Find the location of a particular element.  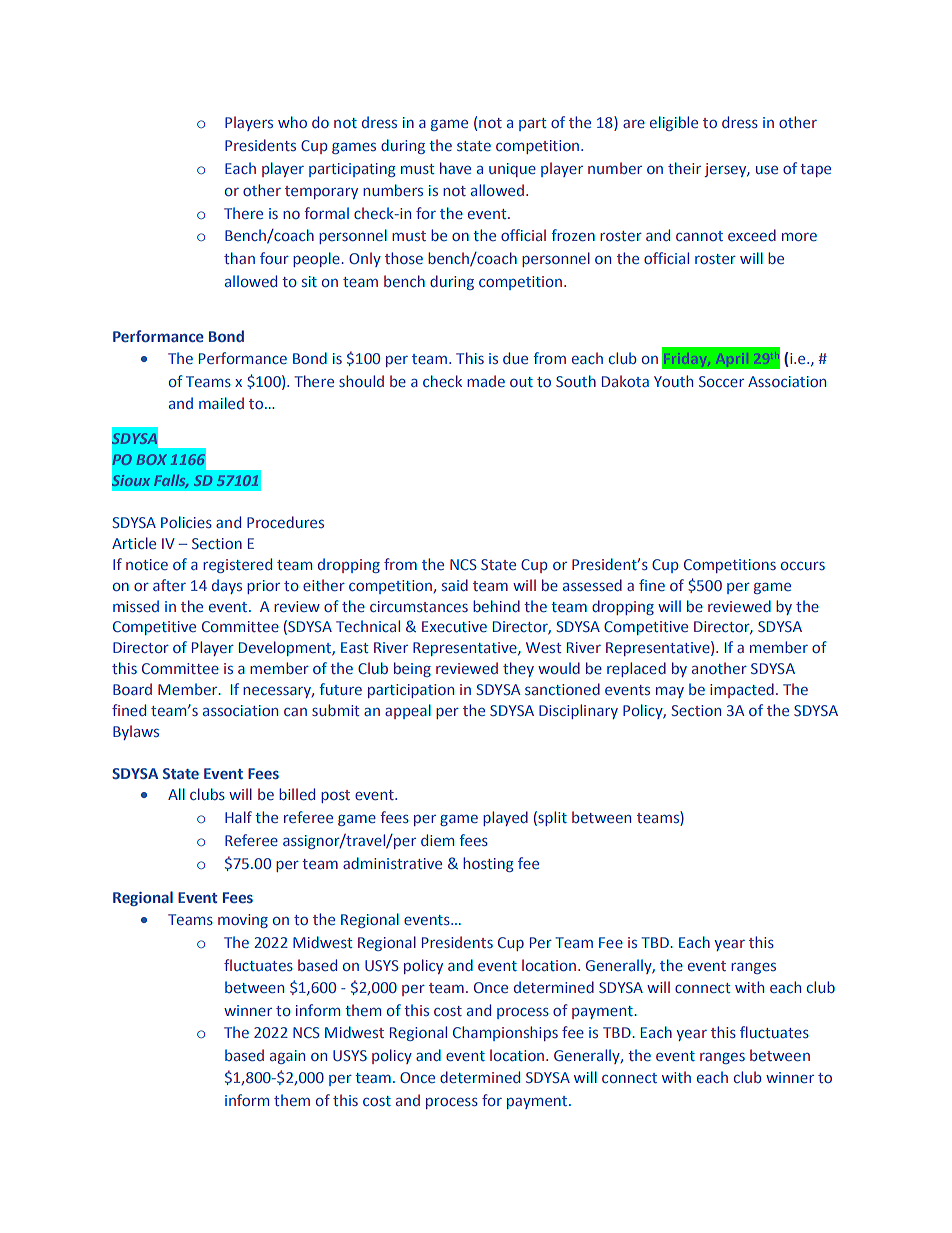

said is located at coordinates (455, 585).
